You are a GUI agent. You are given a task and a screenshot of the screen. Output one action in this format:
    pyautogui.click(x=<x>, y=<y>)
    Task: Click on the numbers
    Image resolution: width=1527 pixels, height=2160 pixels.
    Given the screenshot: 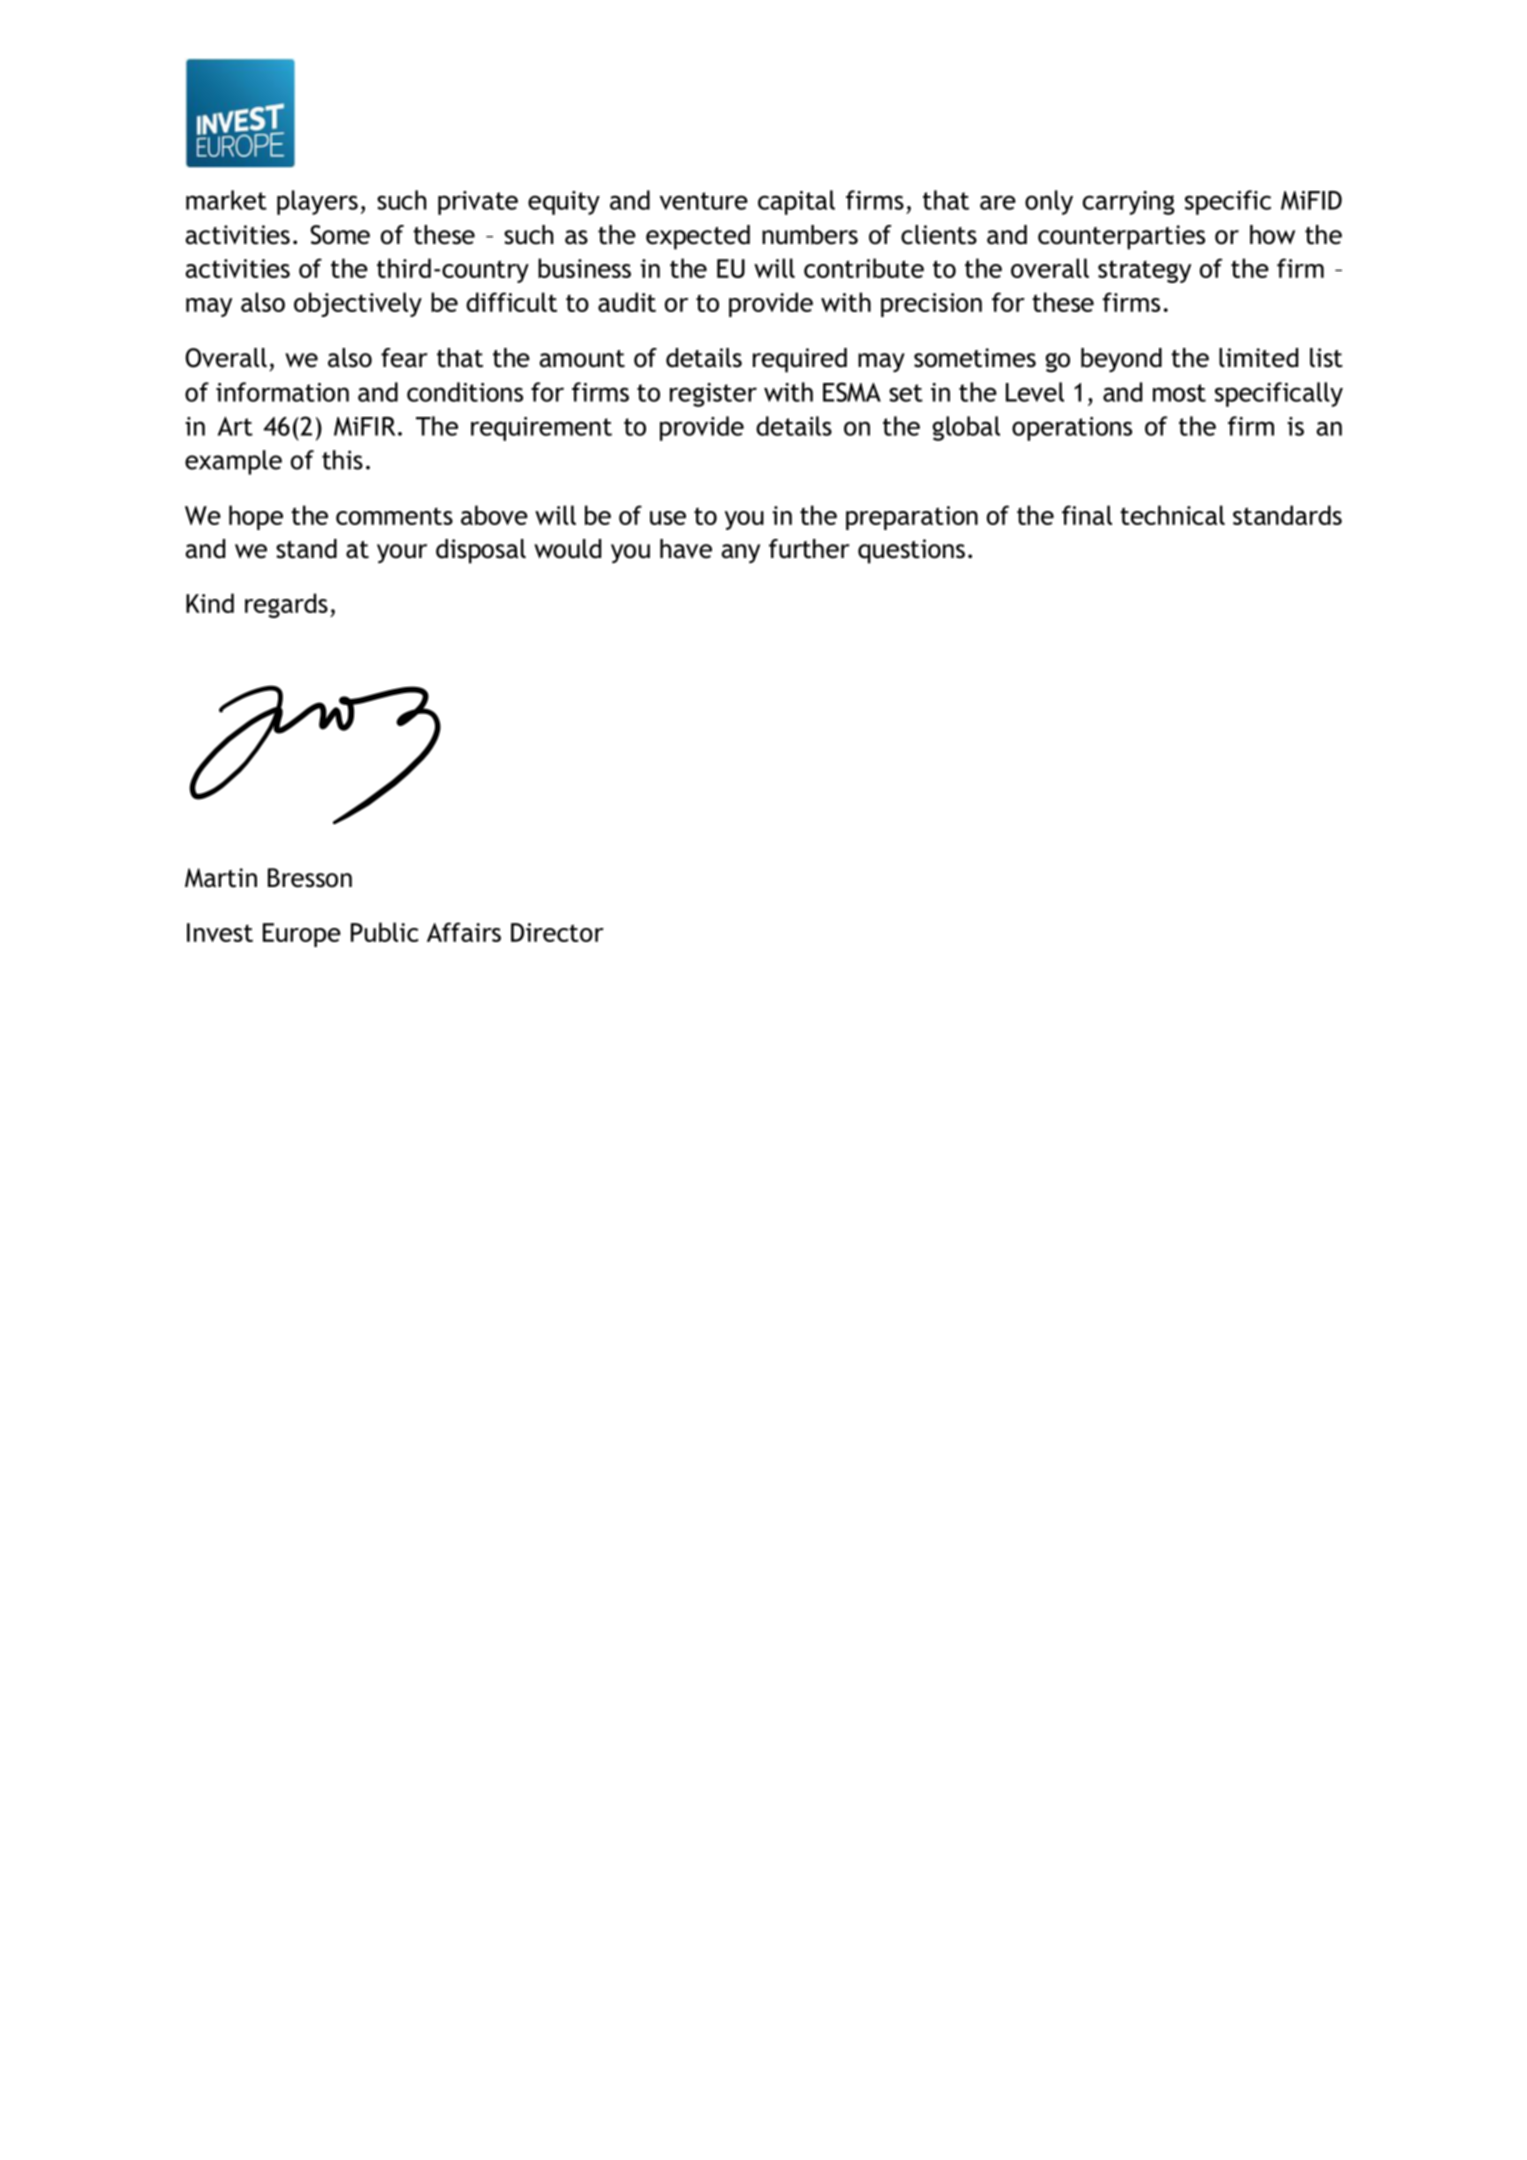 What is the action you would take?
    pyautogui.click(x=810, y=235)
